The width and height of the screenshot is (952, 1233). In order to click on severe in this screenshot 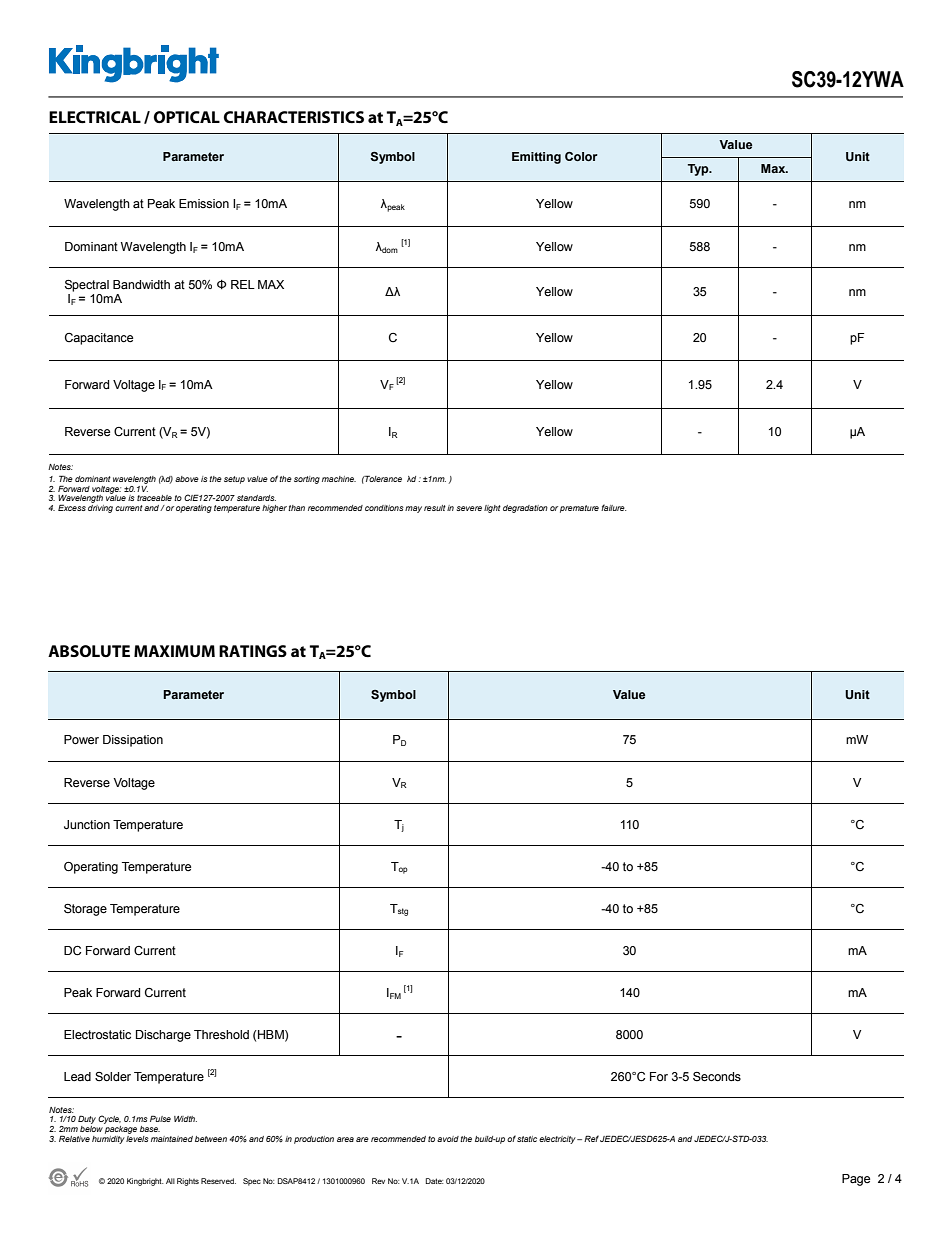, I will do `click(469, 508)`.
